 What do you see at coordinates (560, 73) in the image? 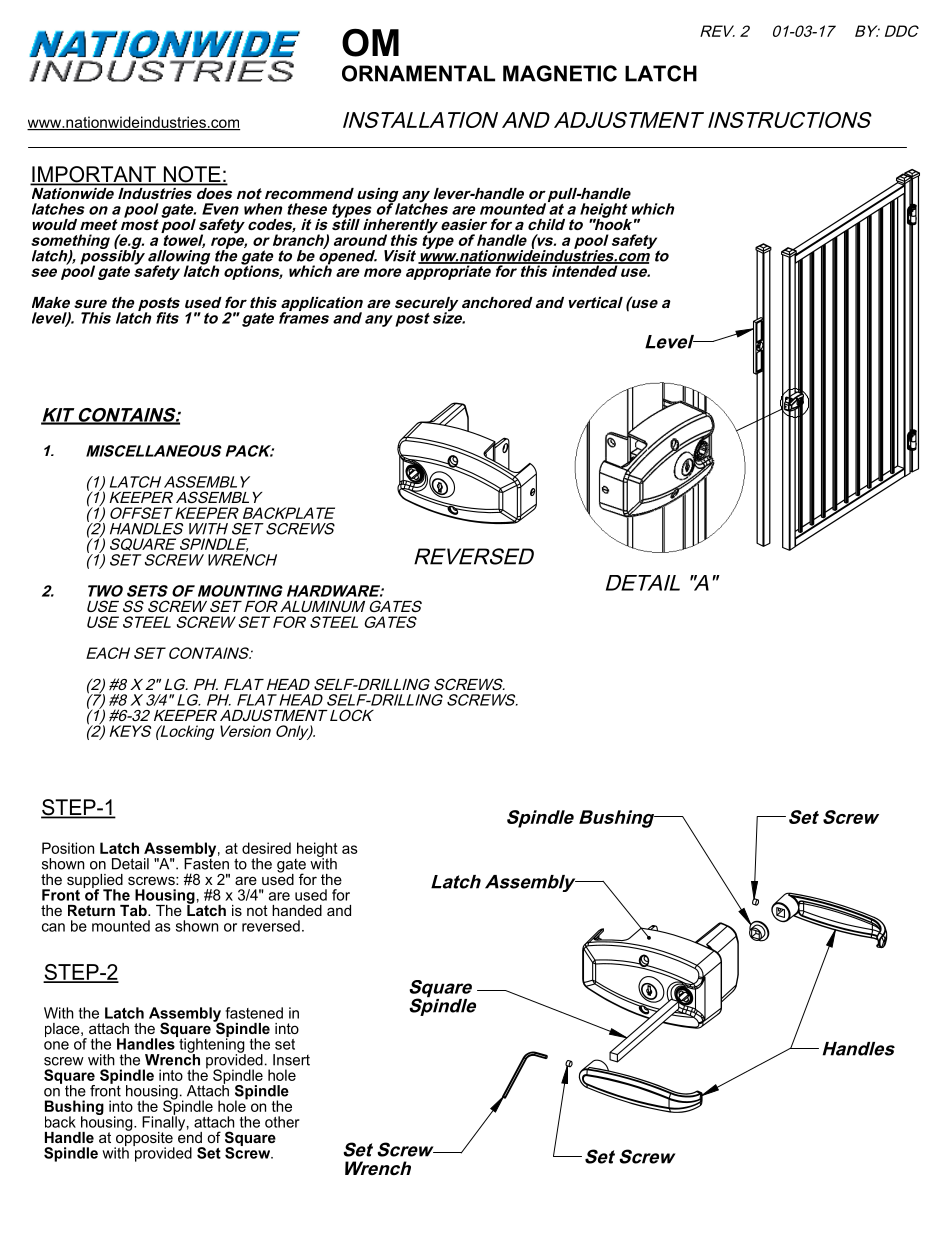
I see `MAGNETIC` at bounding box center [560, 73].
